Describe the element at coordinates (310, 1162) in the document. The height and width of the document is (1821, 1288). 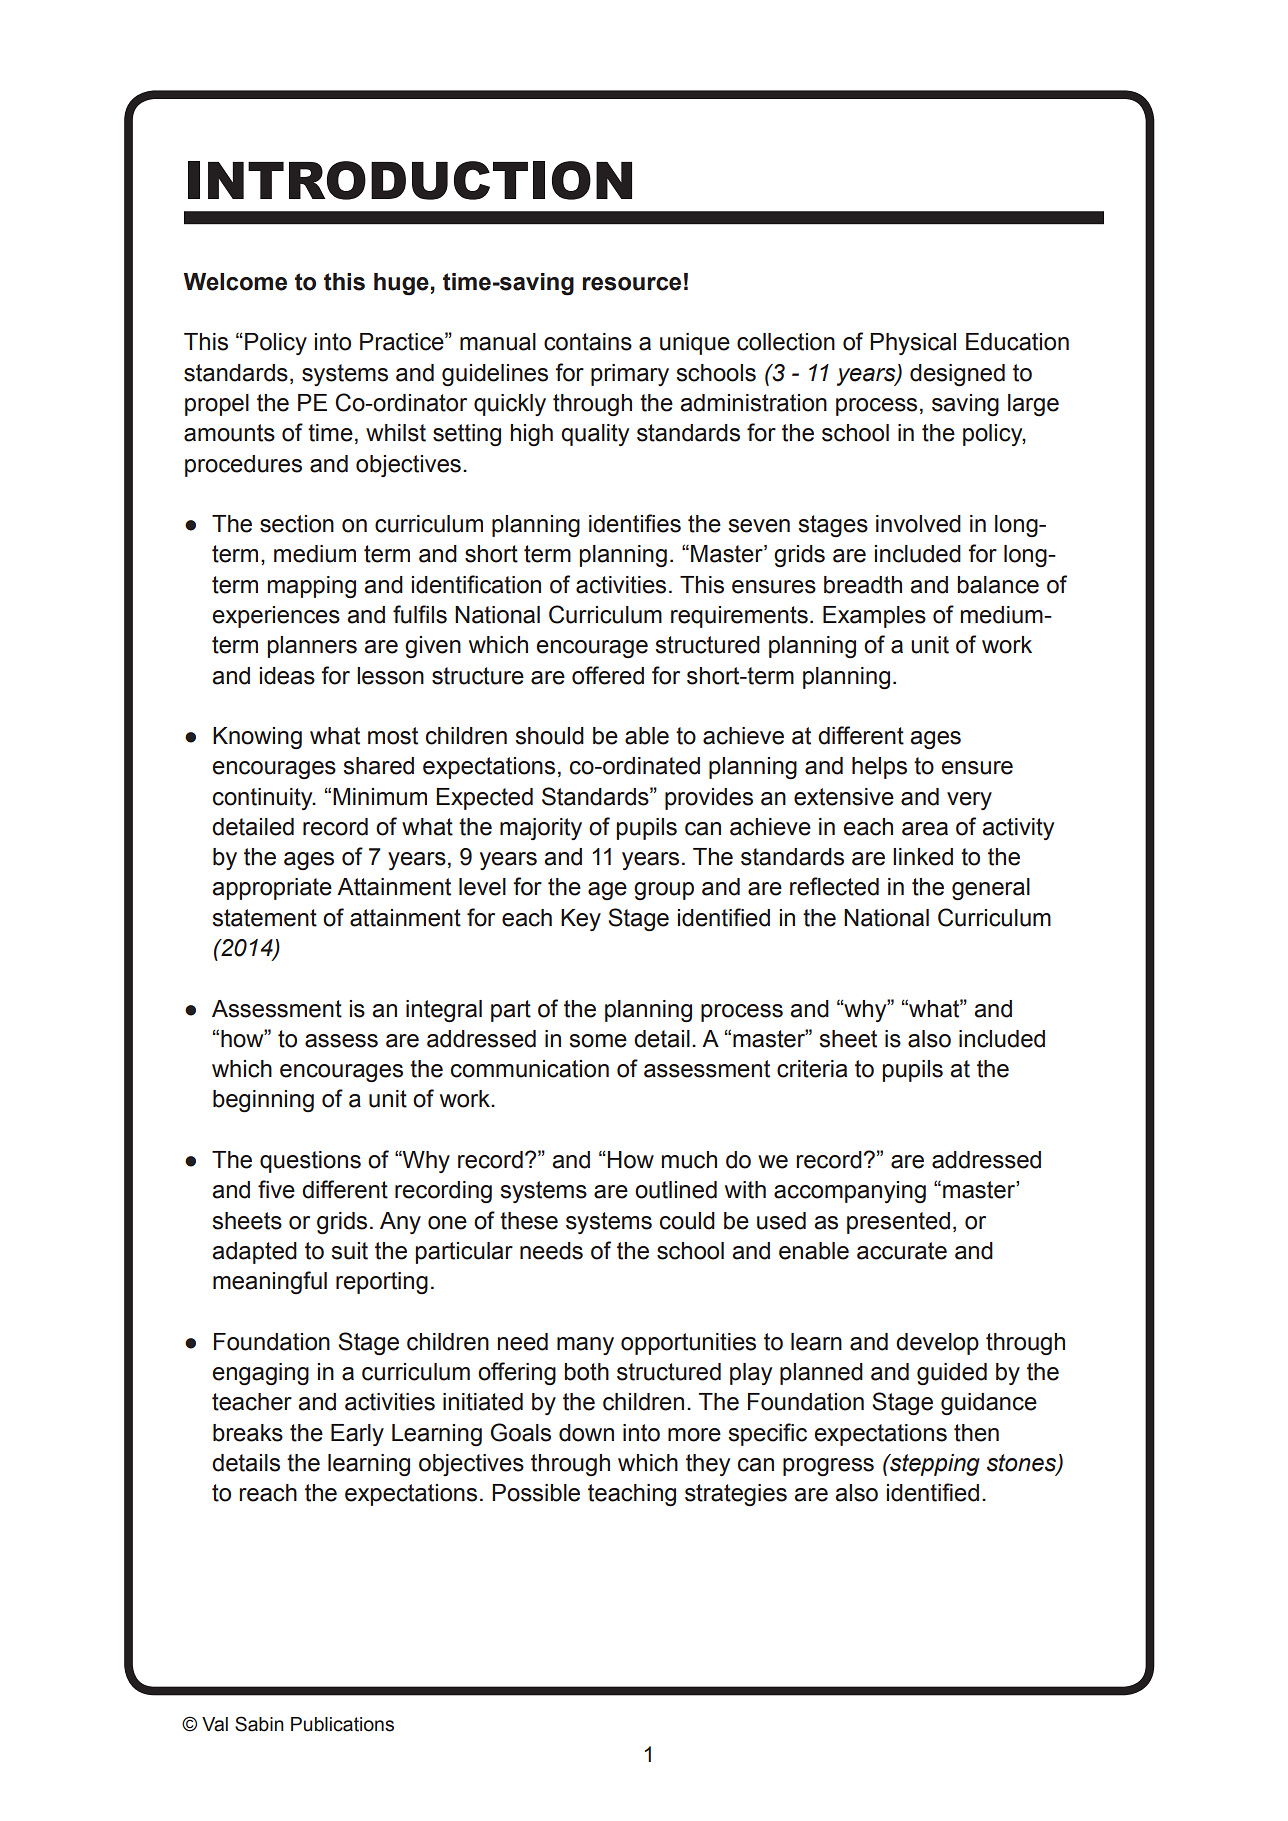
I see `questions` at that location.
